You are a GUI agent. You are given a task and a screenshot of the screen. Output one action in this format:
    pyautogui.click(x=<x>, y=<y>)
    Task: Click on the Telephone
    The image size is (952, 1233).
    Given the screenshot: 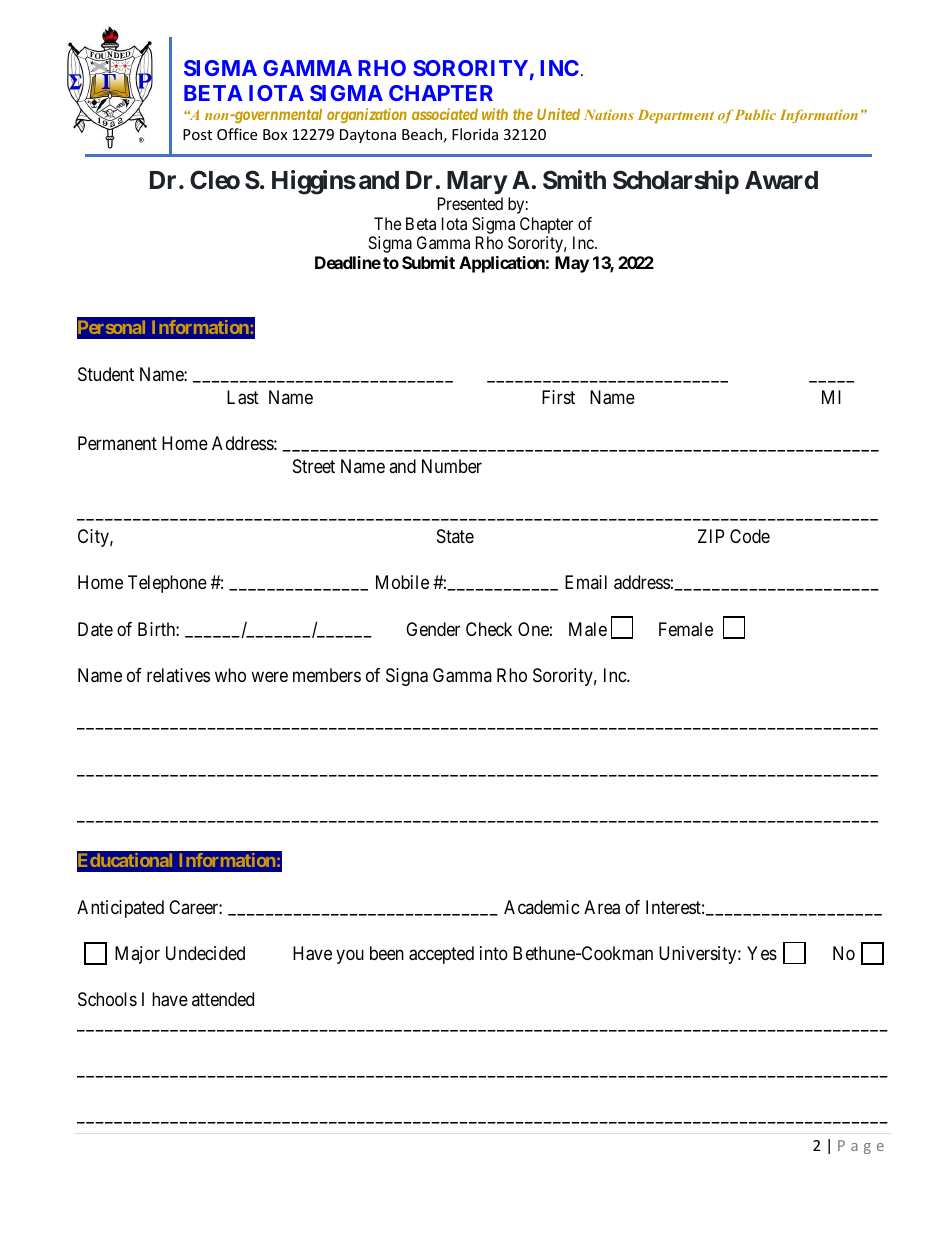 What is the action you would take?
    pyautogui.click(x=167, y=584)
